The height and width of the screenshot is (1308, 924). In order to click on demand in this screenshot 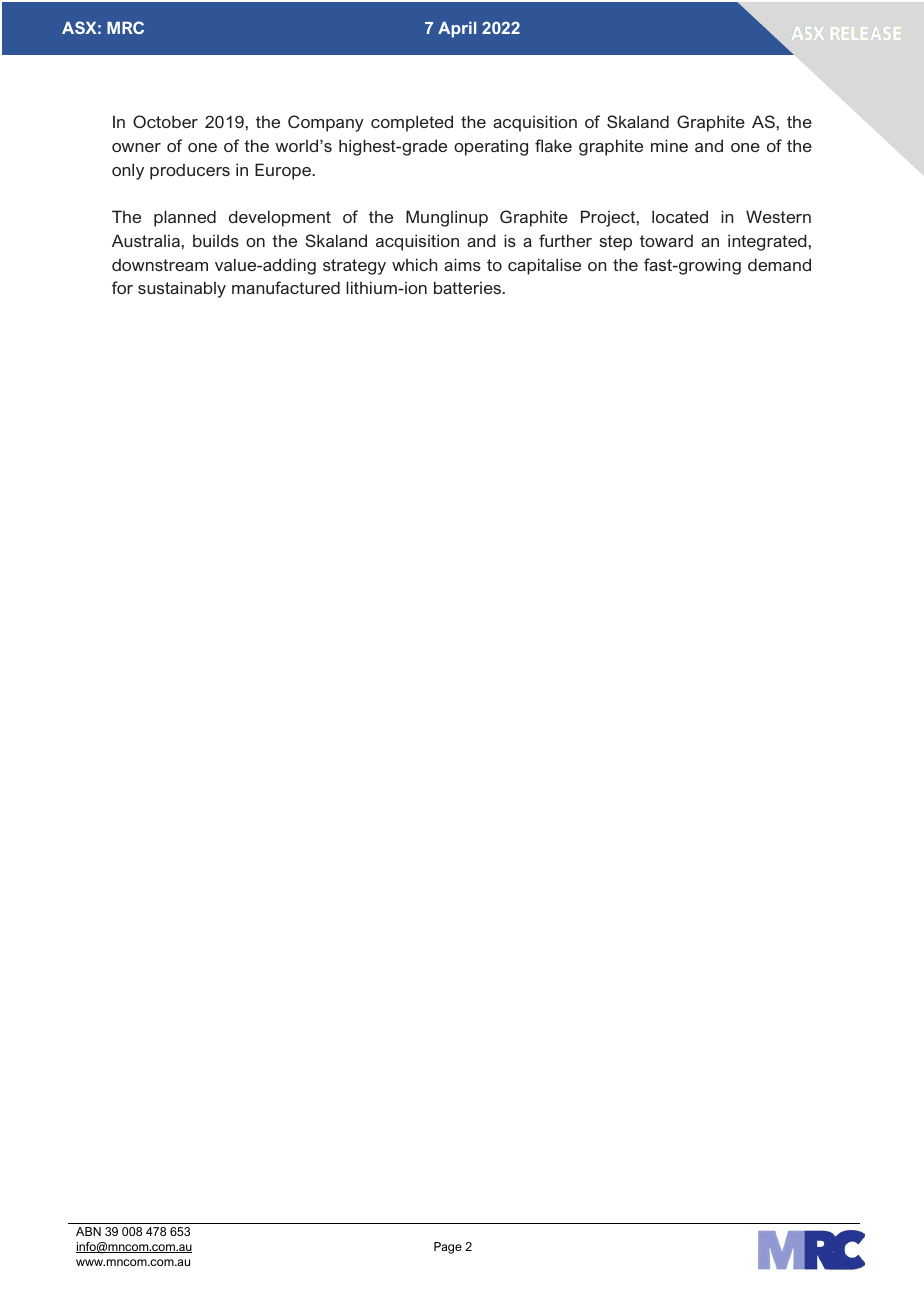, I will do `click(779, 264)`.
